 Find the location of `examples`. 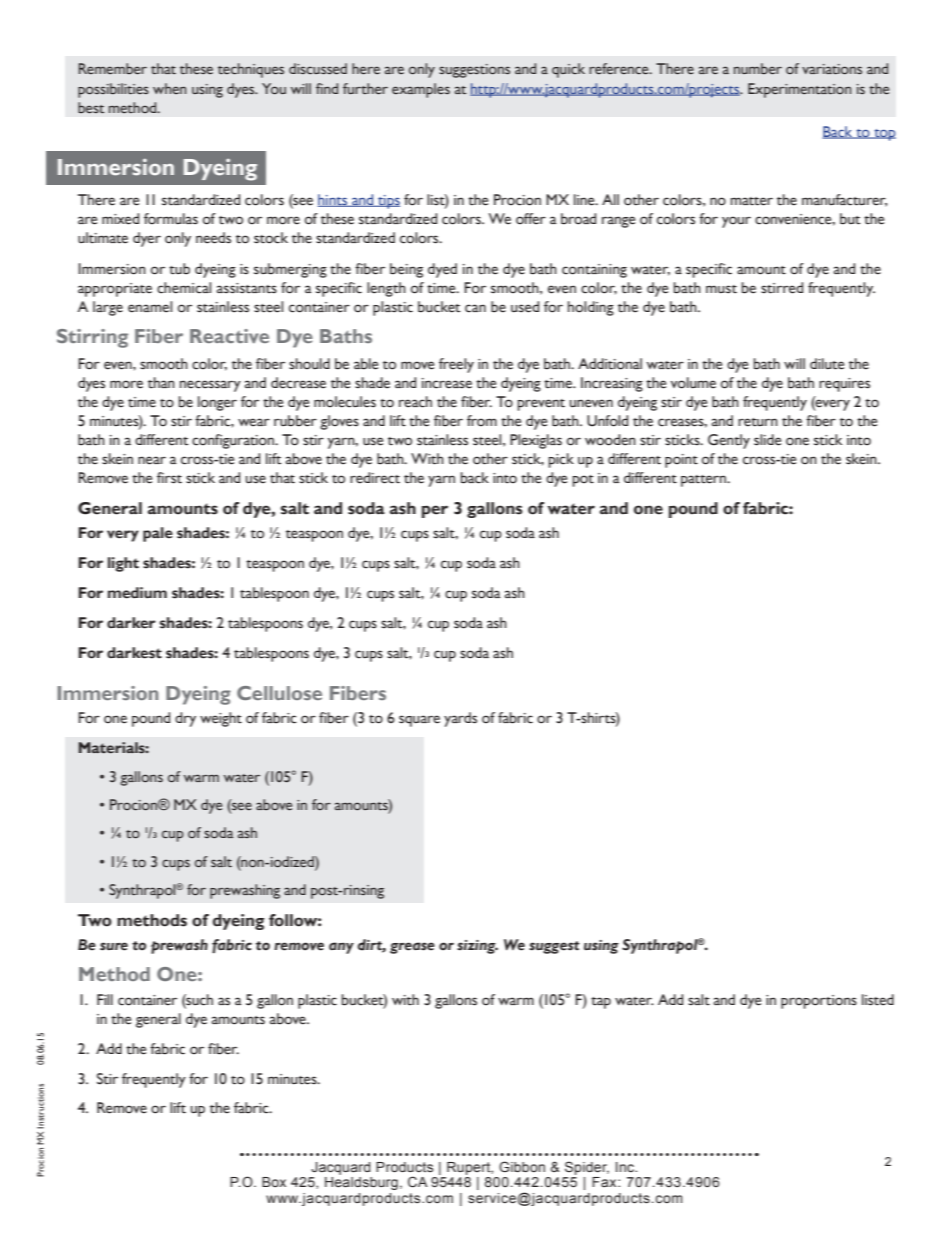

examples is located at coordinates (421, 90).
